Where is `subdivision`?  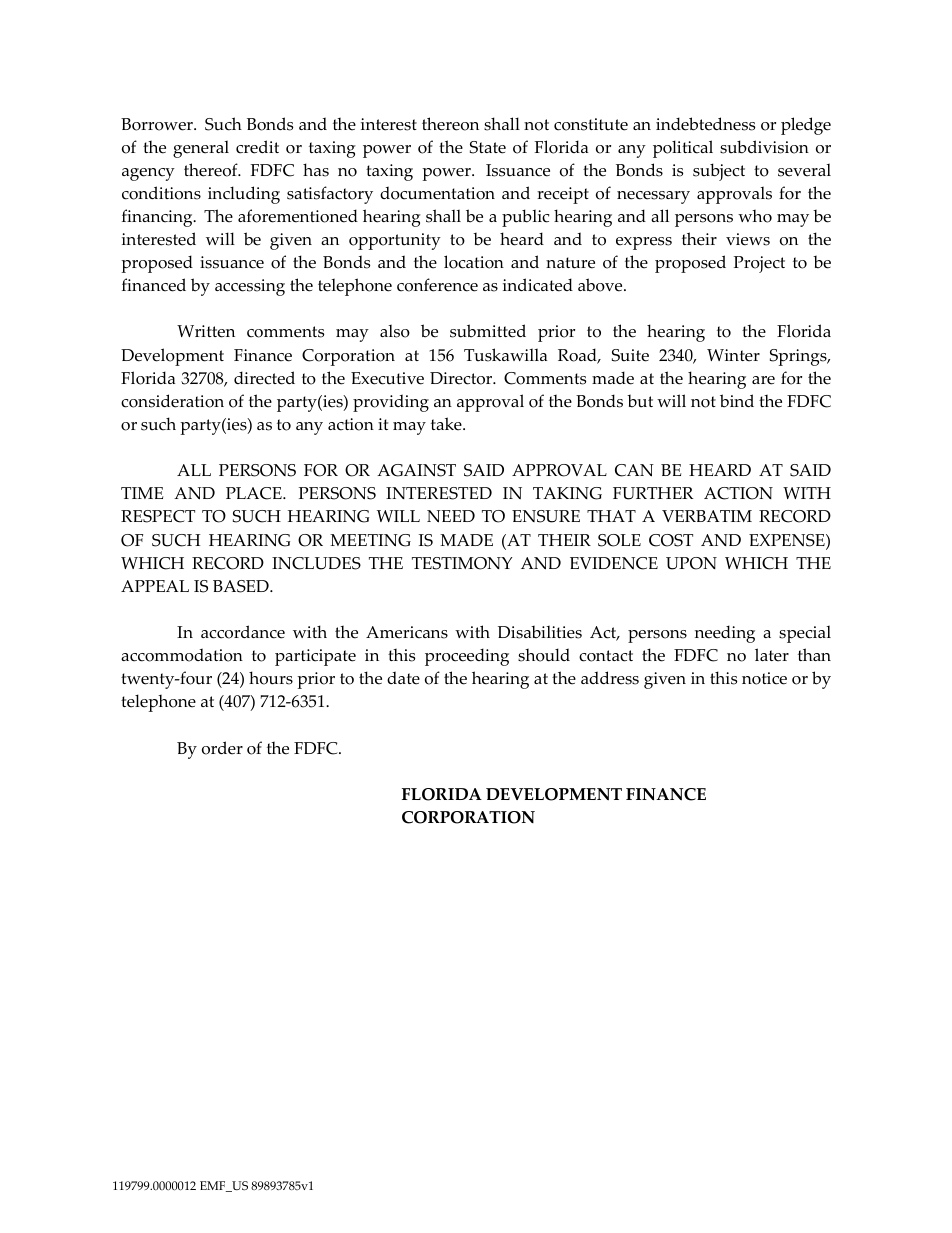
subdivision is located at coordinates (764, 147).
